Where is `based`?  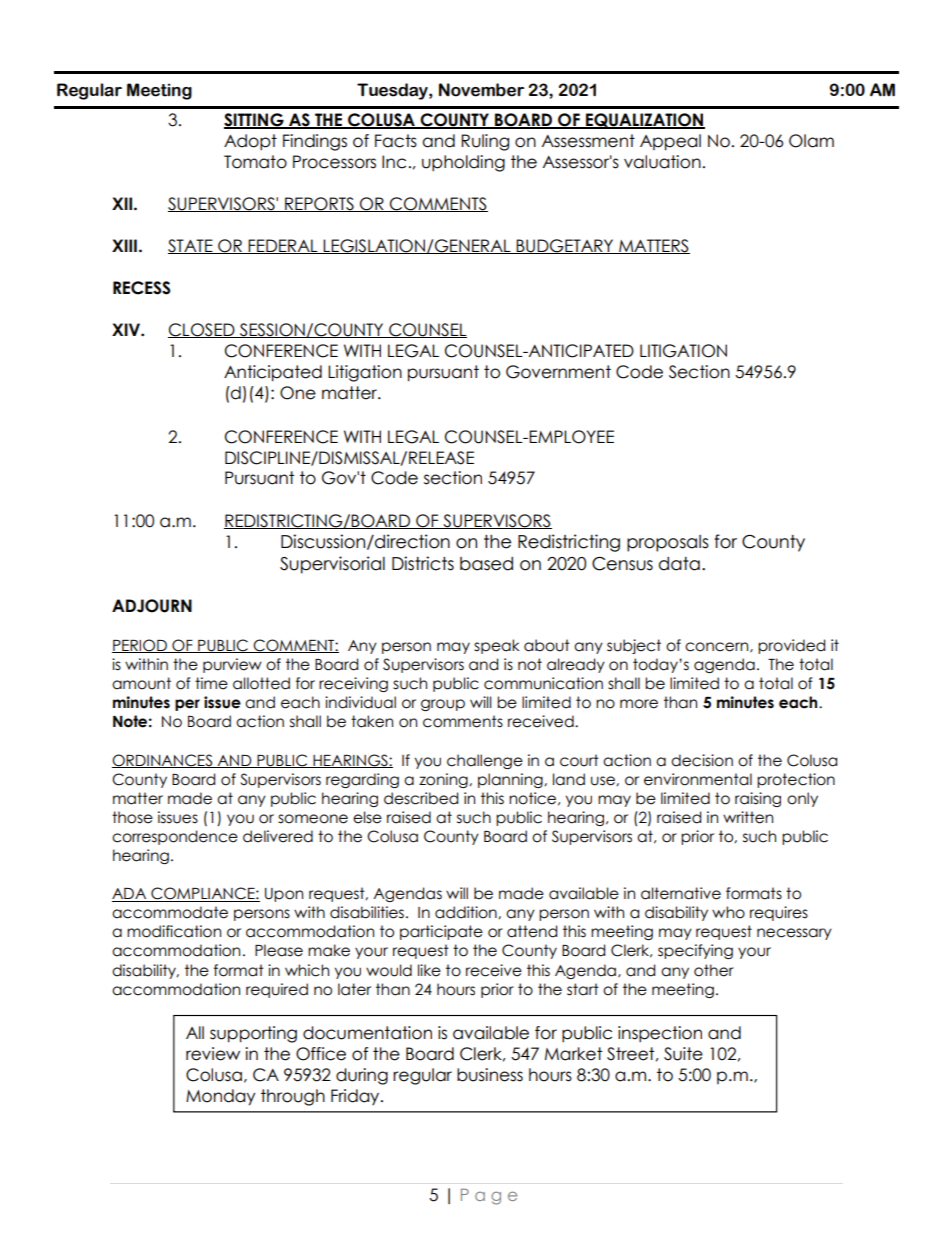 based is located at coordinates (486, 564).
